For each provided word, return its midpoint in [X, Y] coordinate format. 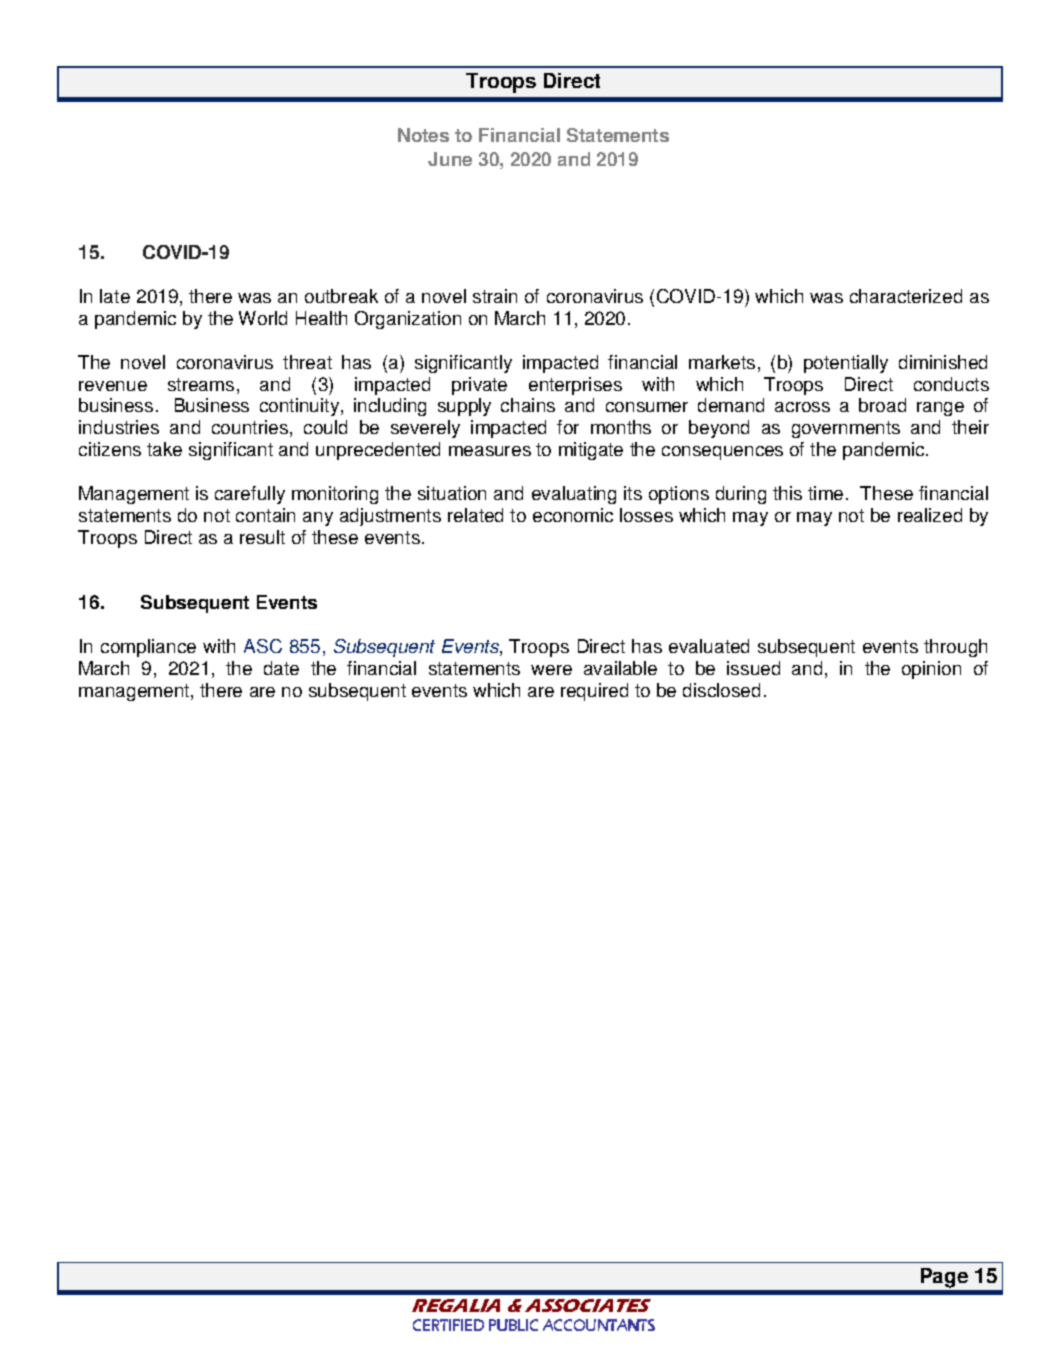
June [450, 159]
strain [495, 296]
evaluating [574, 495]
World [263, 318]
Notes [423, 135]
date [281, 668]
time [825, 493]
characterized [906, 296]
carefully [250, 495]
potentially [846, 364]
